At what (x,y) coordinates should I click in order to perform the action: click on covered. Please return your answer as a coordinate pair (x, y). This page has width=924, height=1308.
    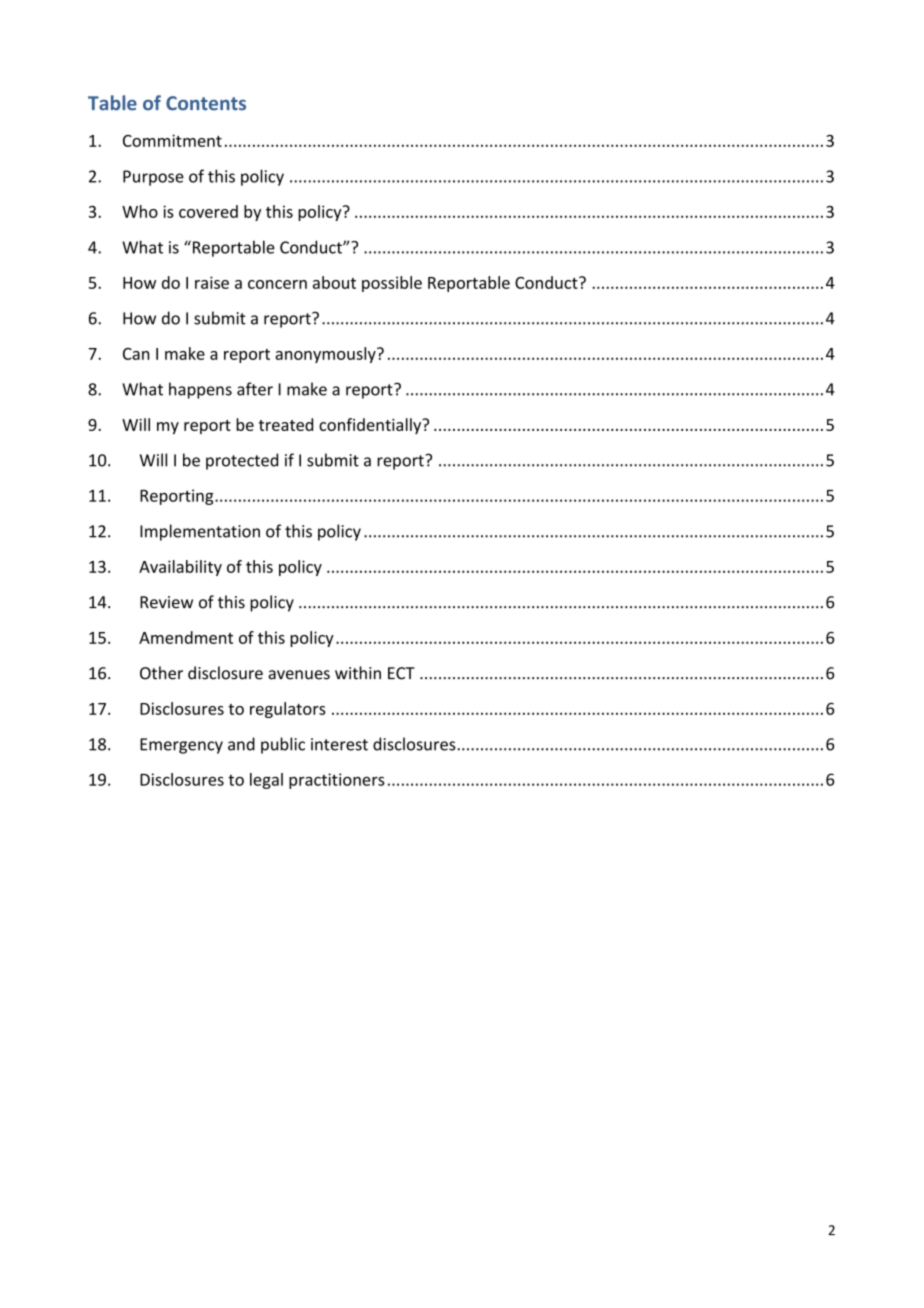
    Looking at the image, I should click on (208, 211).
